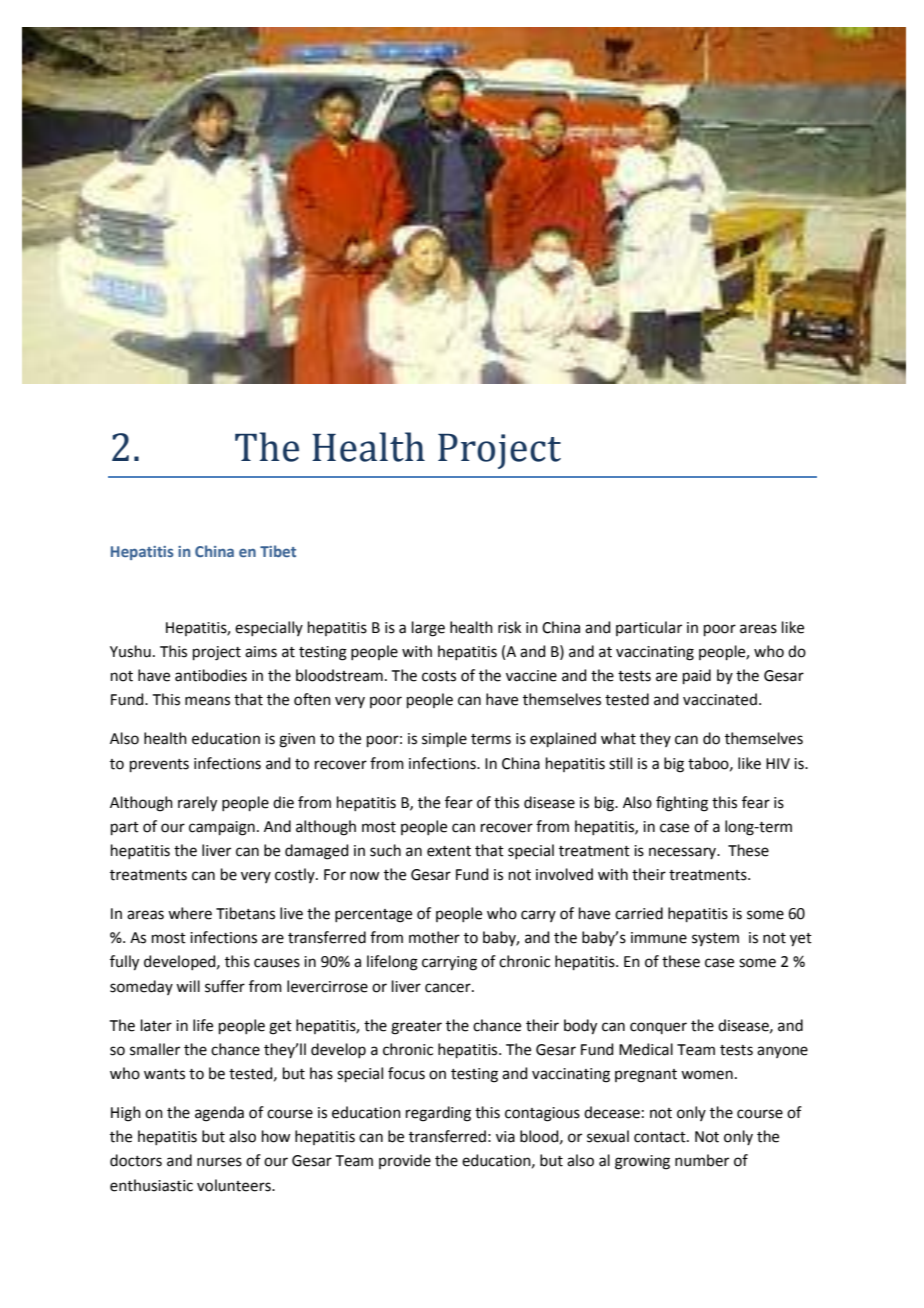  What do you see at coordinates (697, 676) in the image?
I see `paid` at bounding box center [697, 676].
